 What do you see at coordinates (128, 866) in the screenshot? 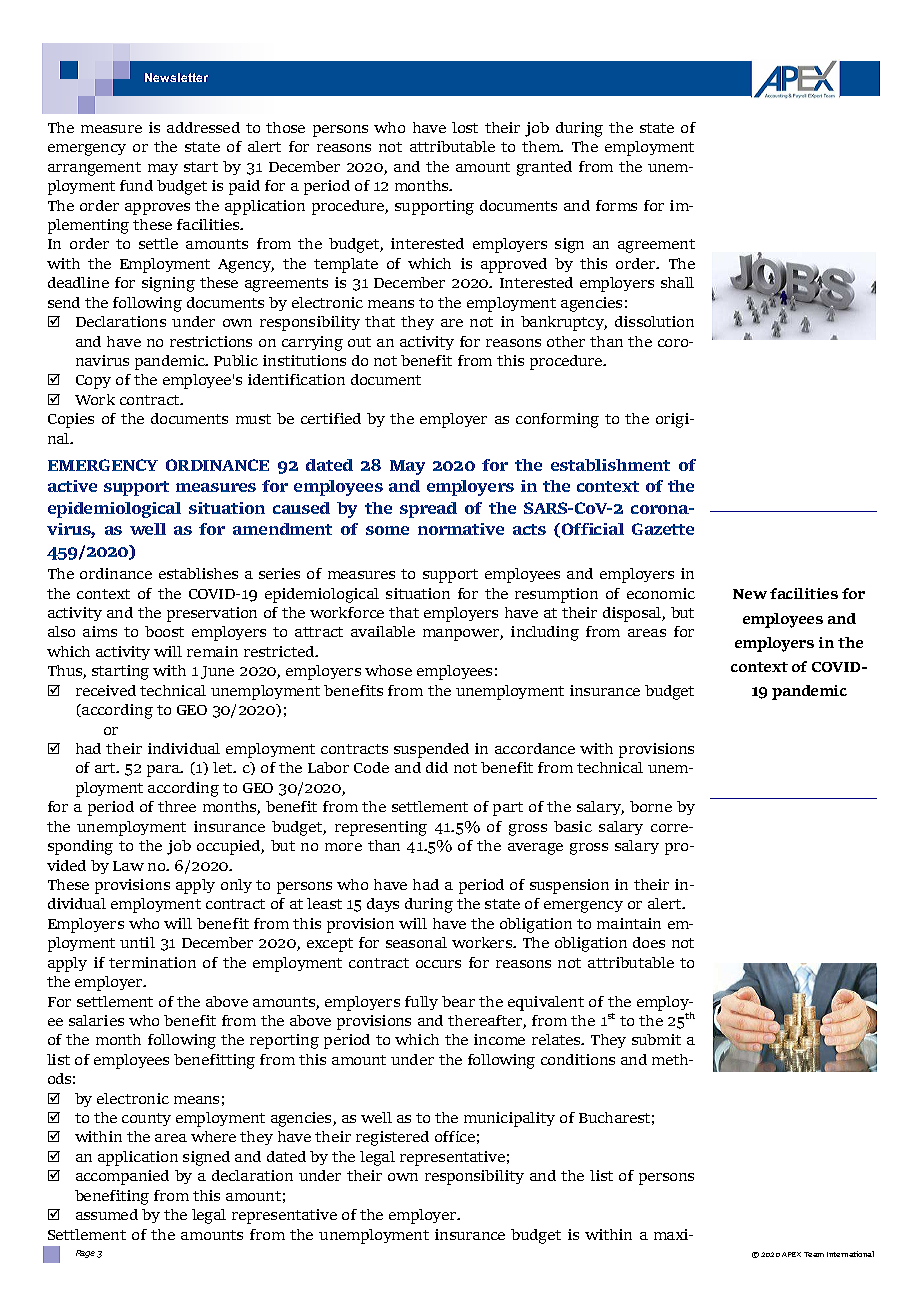
I see `Law` at bounding box center [128, 866].
